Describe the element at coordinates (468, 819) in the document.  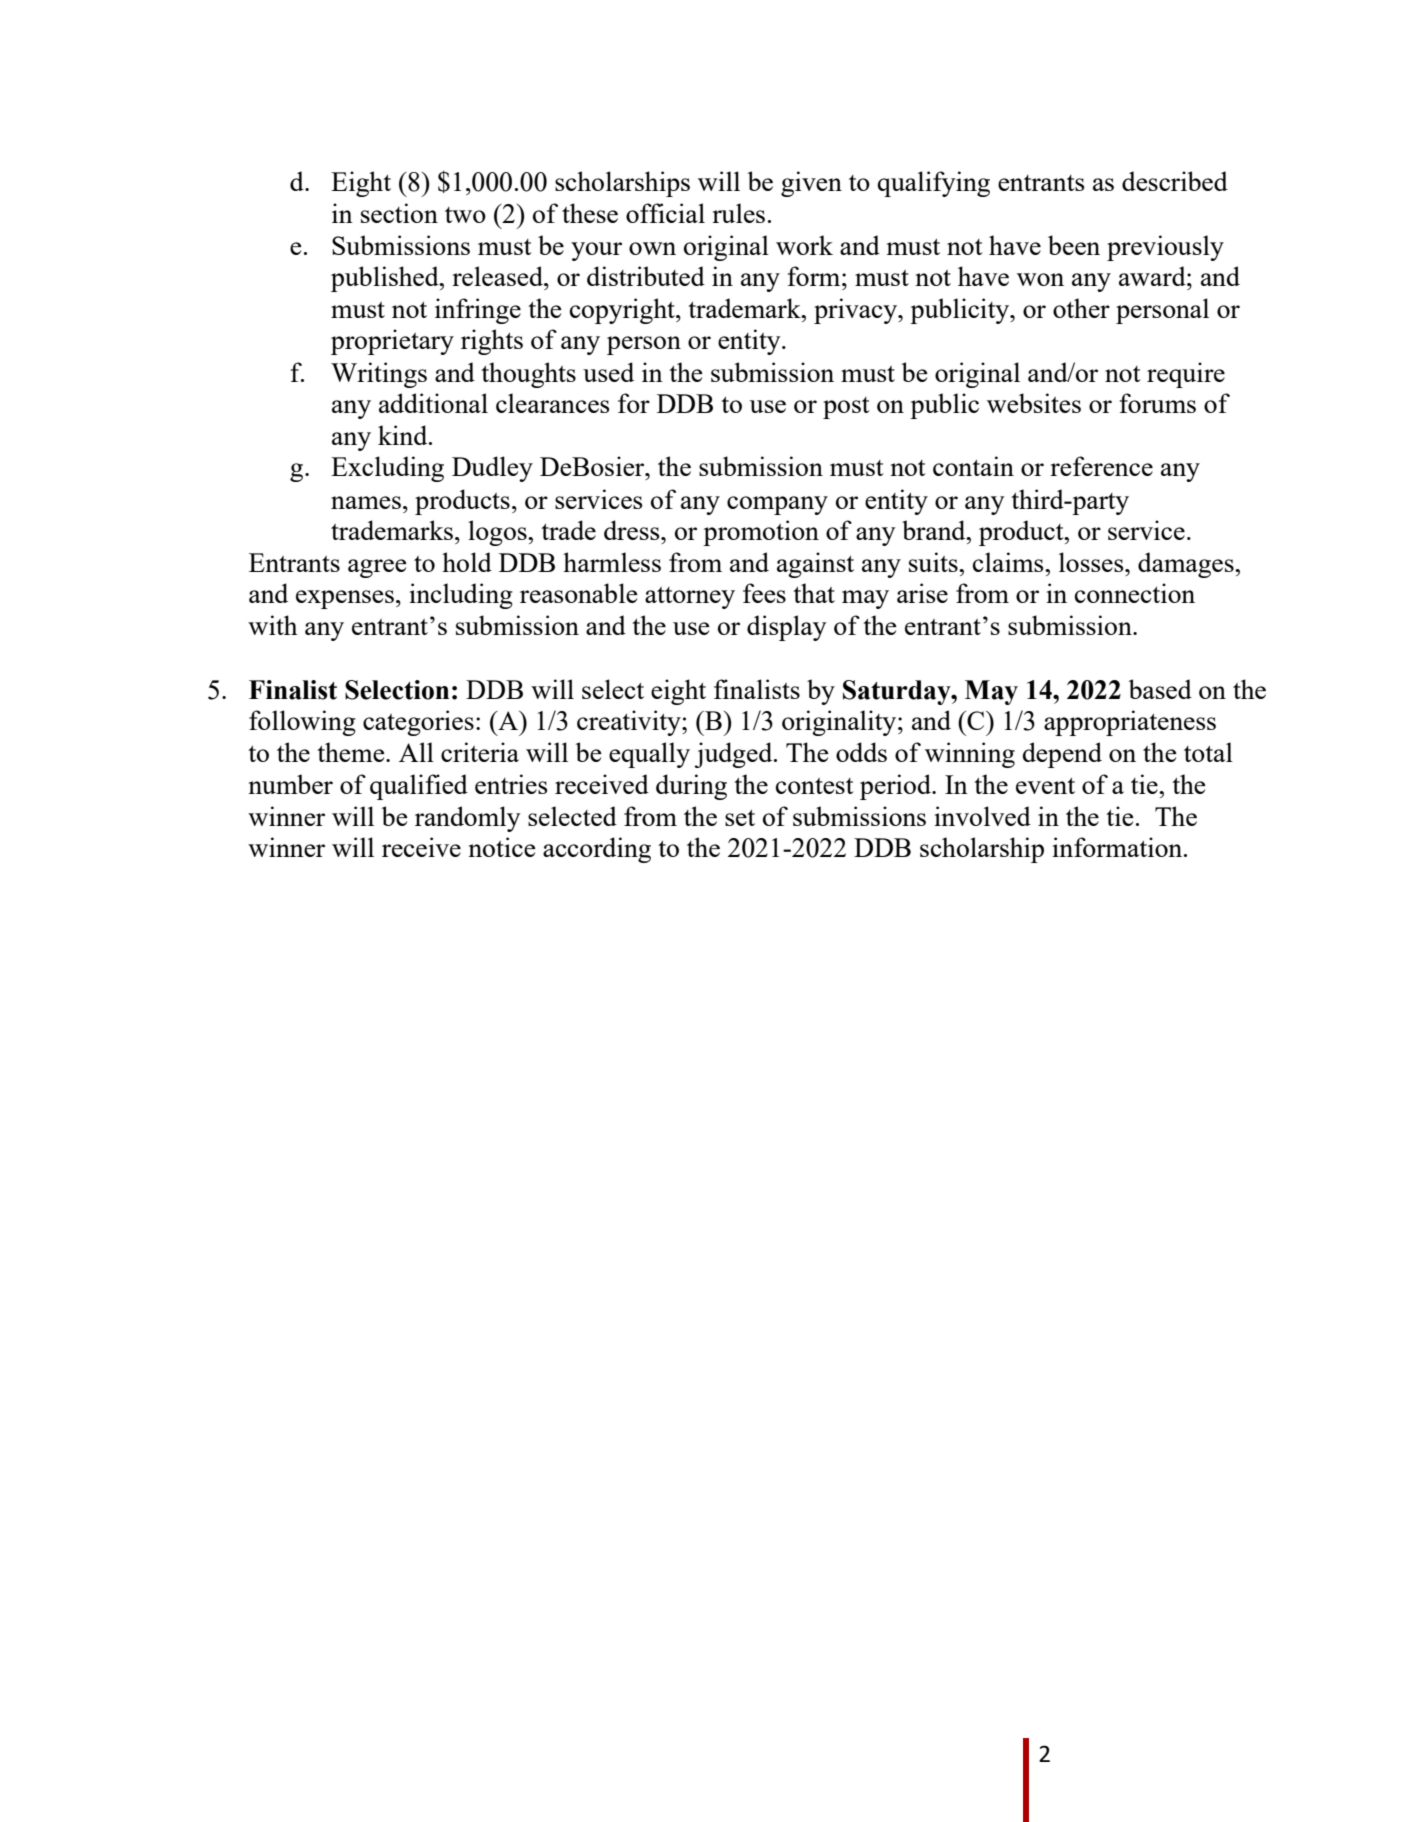
I see `randomly` at that location.
